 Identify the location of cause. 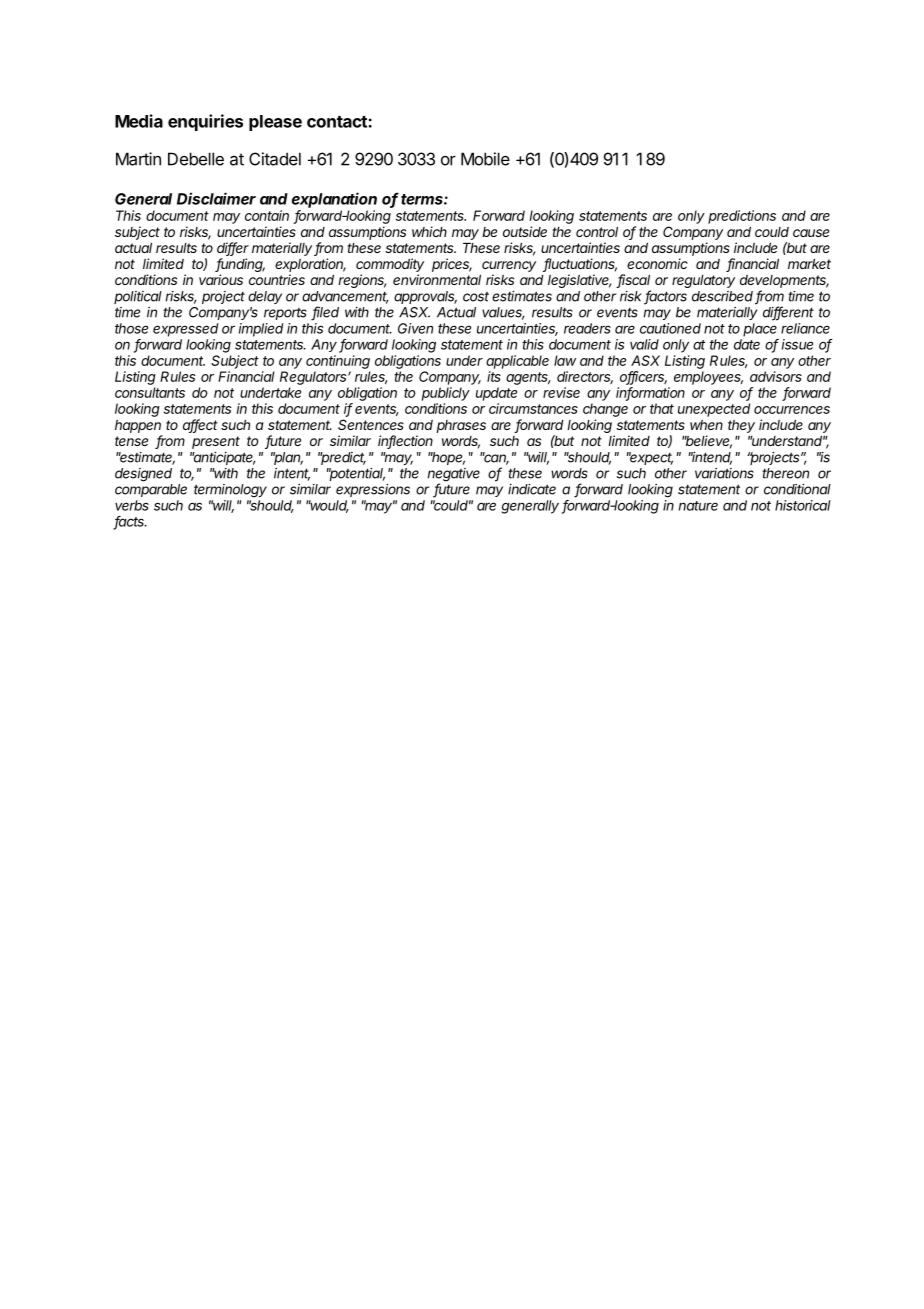
(811, 233).
